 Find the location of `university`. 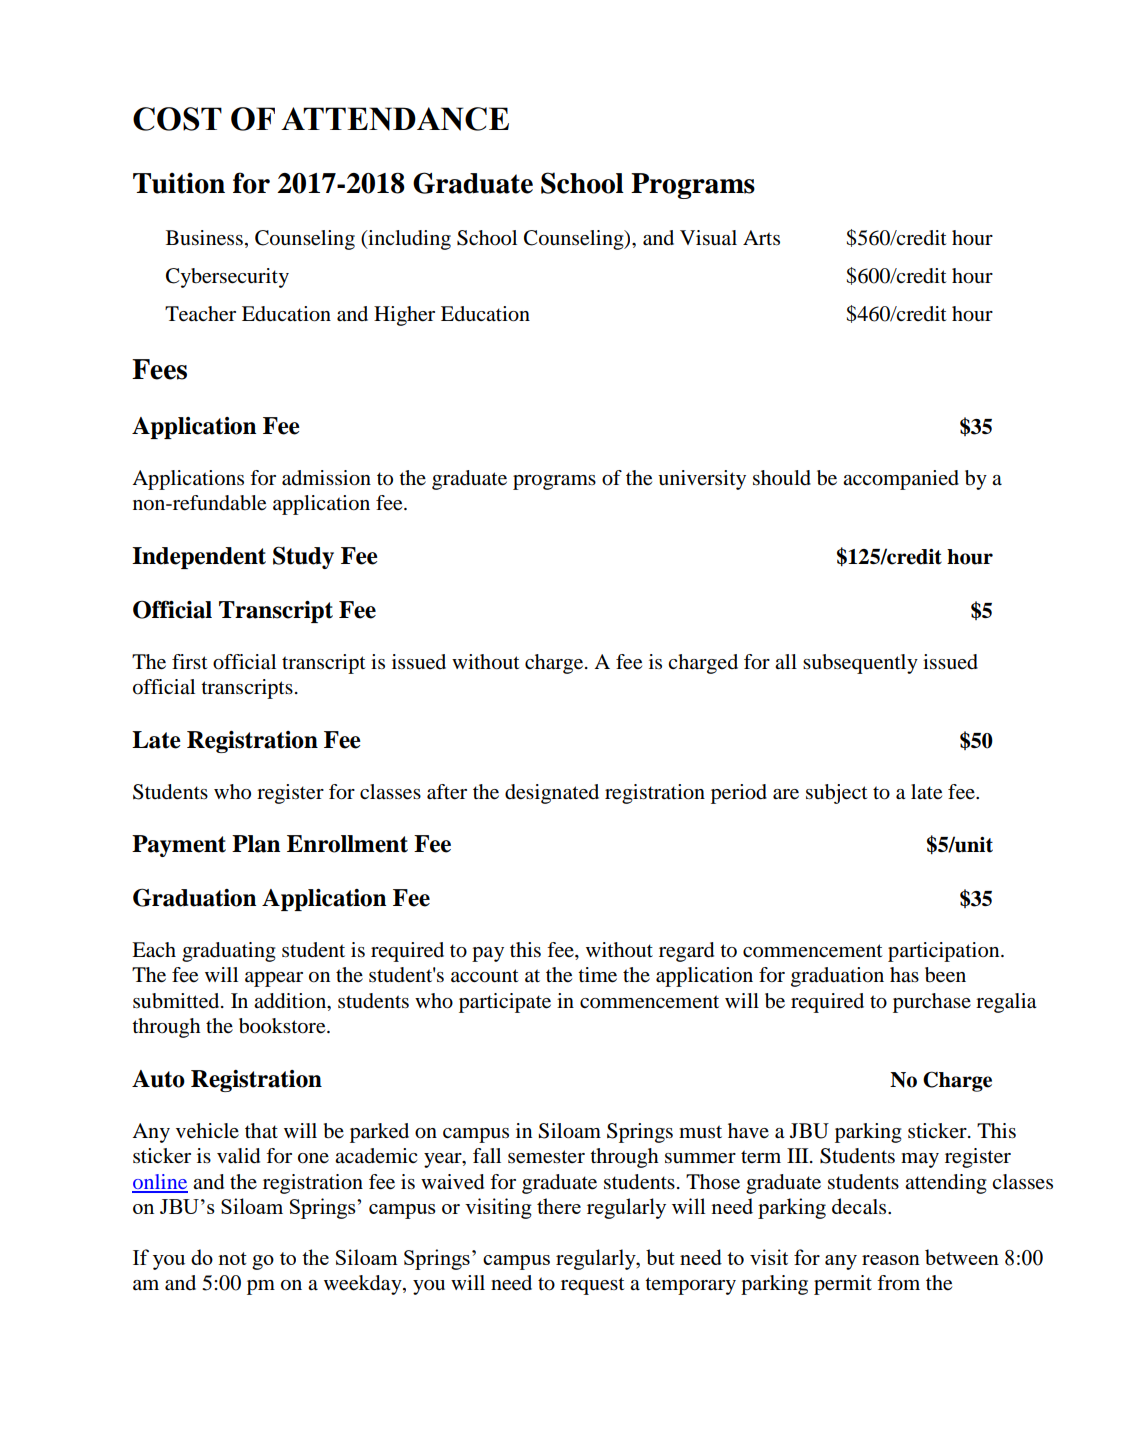

university is located at coordinates (702, 480).
